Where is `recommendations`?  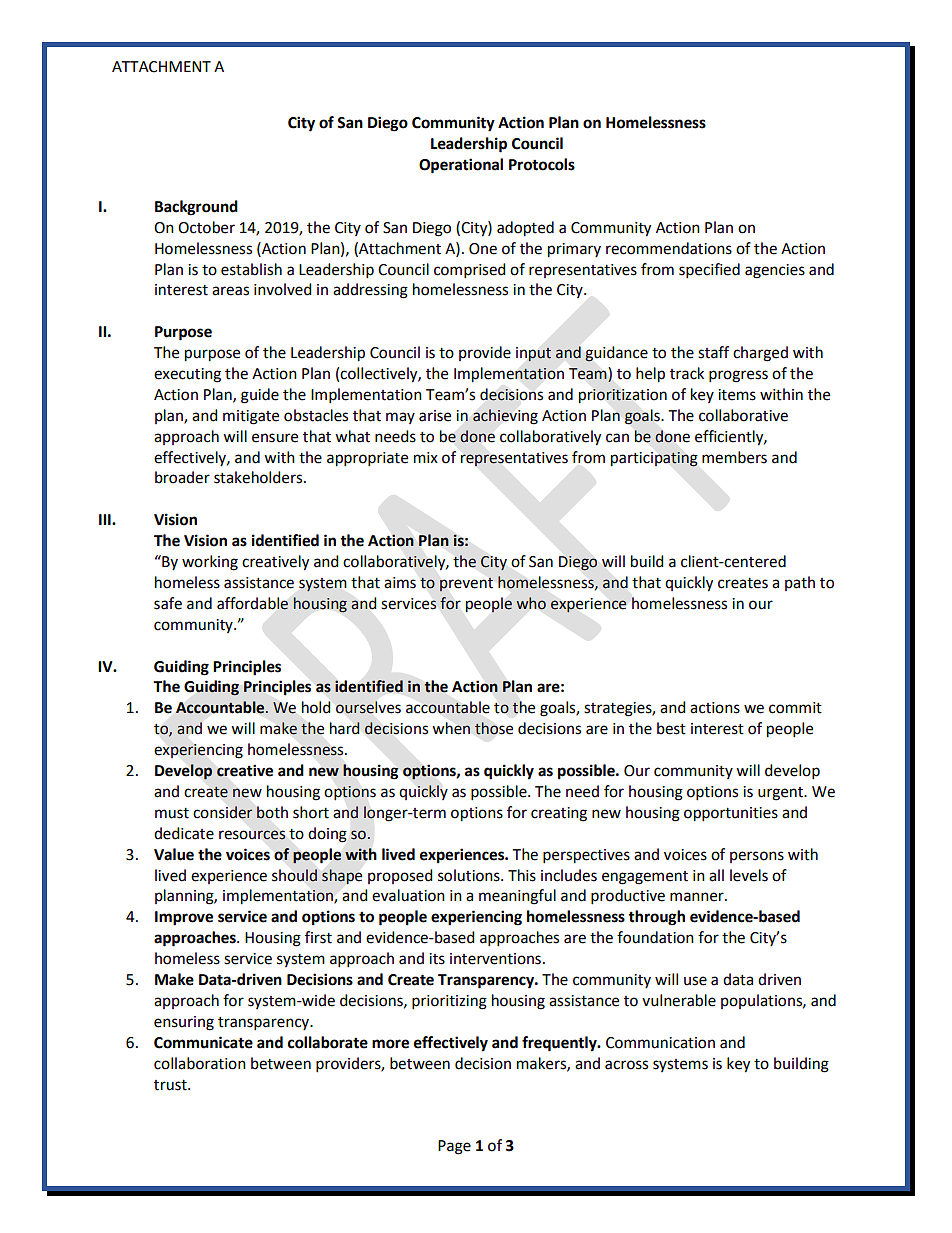 recommendations is located at coordinates (669, 248).
